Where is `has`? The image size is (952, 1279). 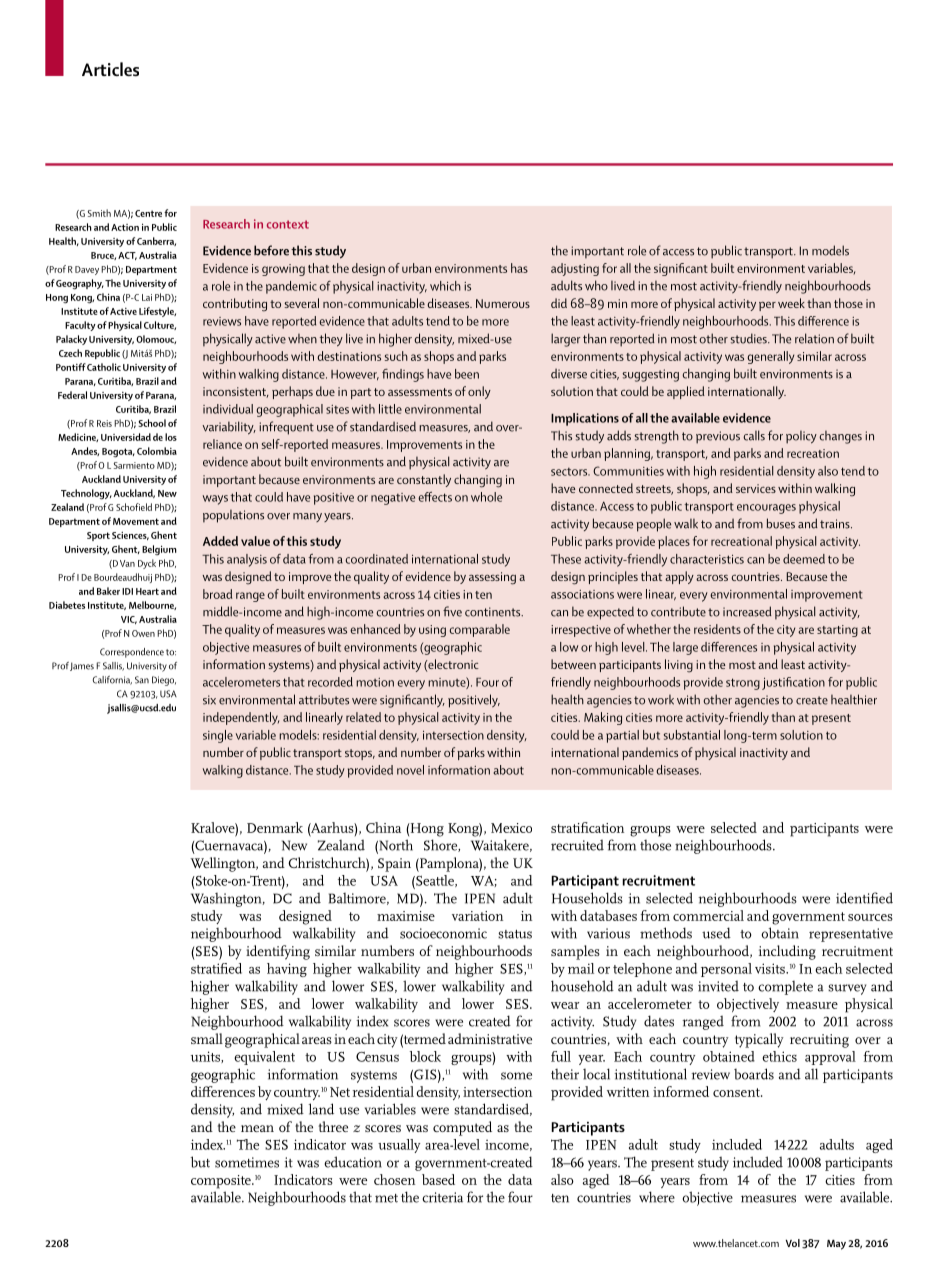 has is located at coordinates (519, 268).
